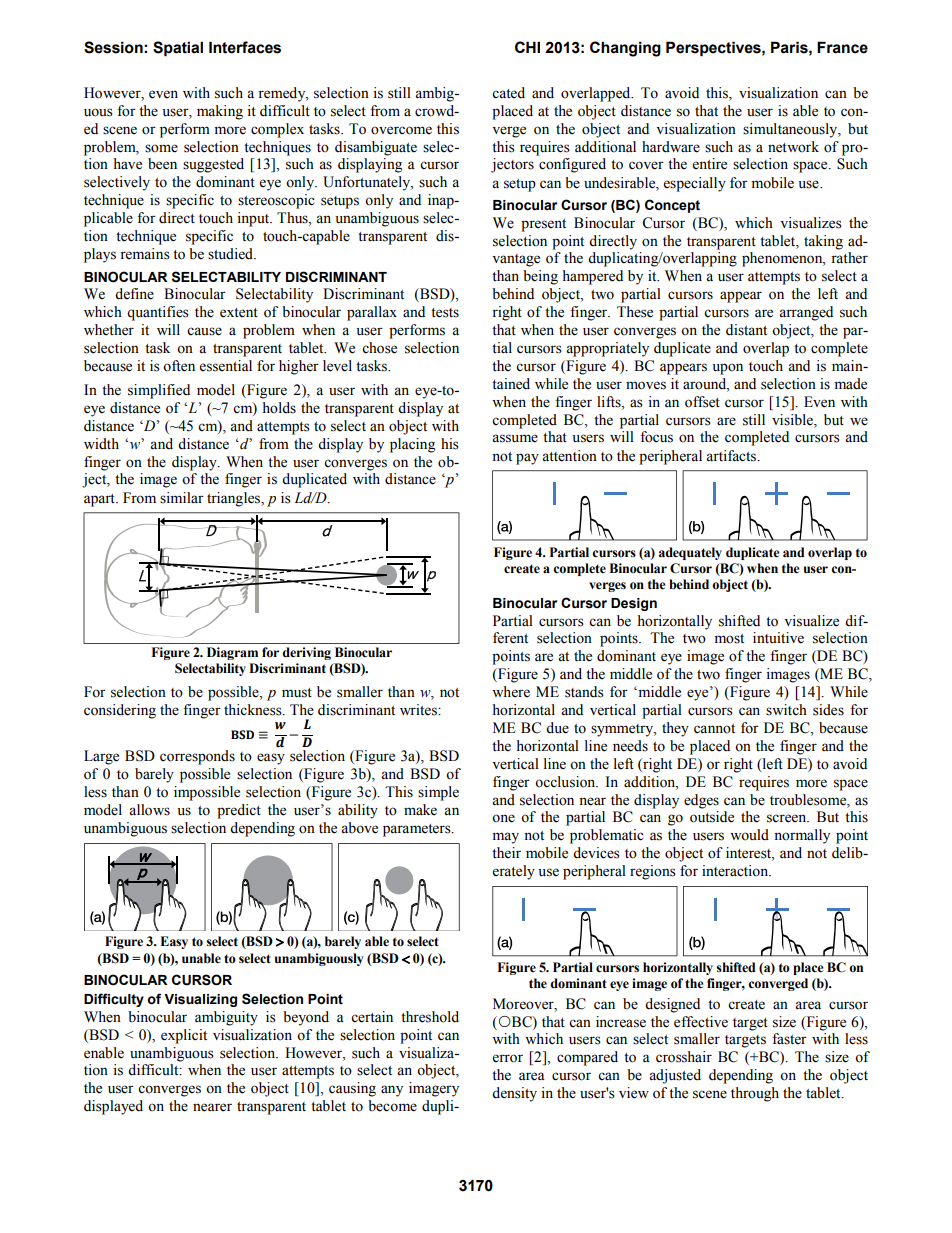 This image has width=952, height=1233. Describe the element at coordinates (690, 553) in the image. I see `adequately` at that location.
